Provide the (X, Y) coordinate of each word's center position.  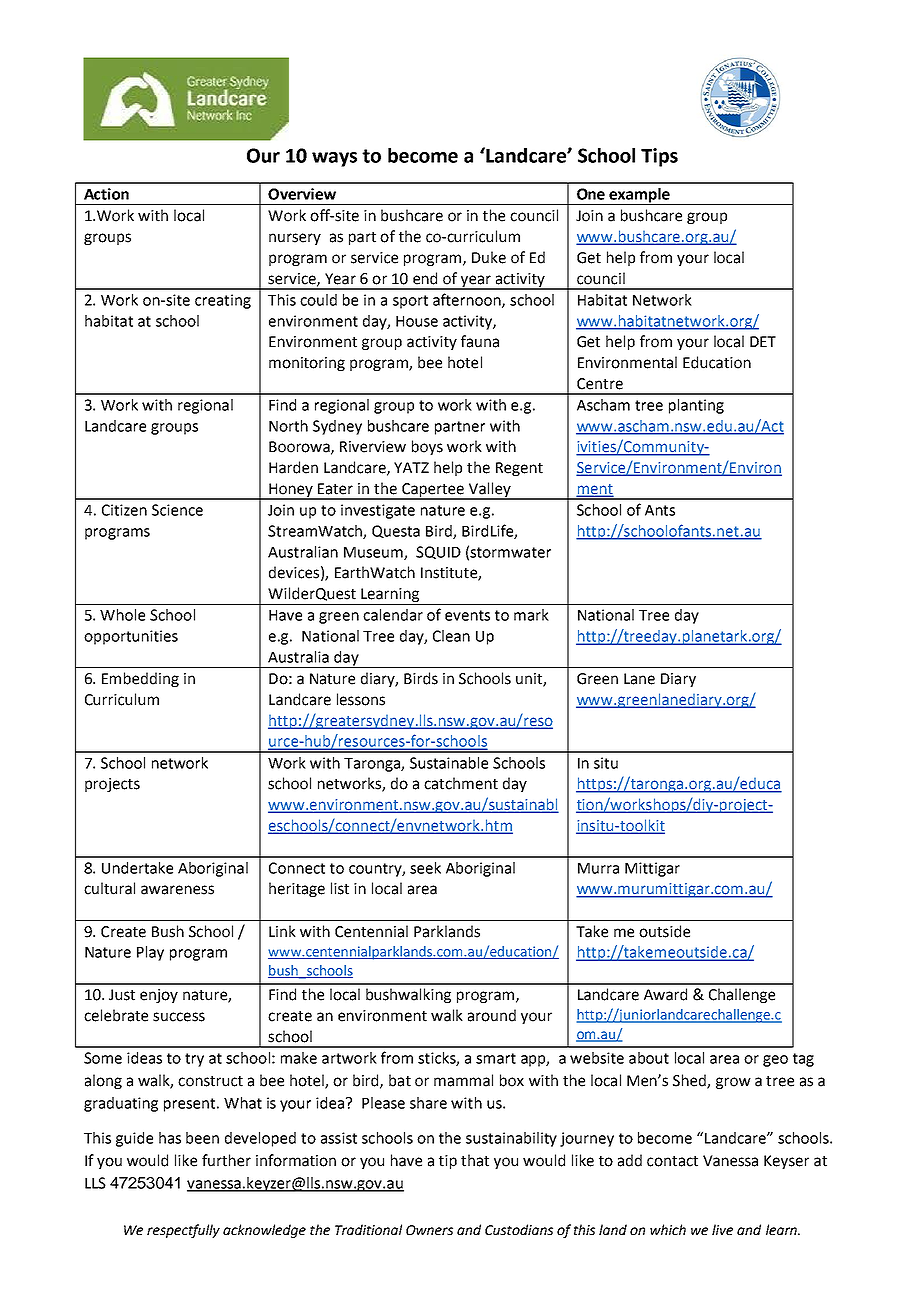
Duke (489, 257)
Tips (659, 157)
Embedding (140, 679)
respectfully (183, 1231)
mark (531, 615)
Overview (302, 194)
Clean (451, 636)
